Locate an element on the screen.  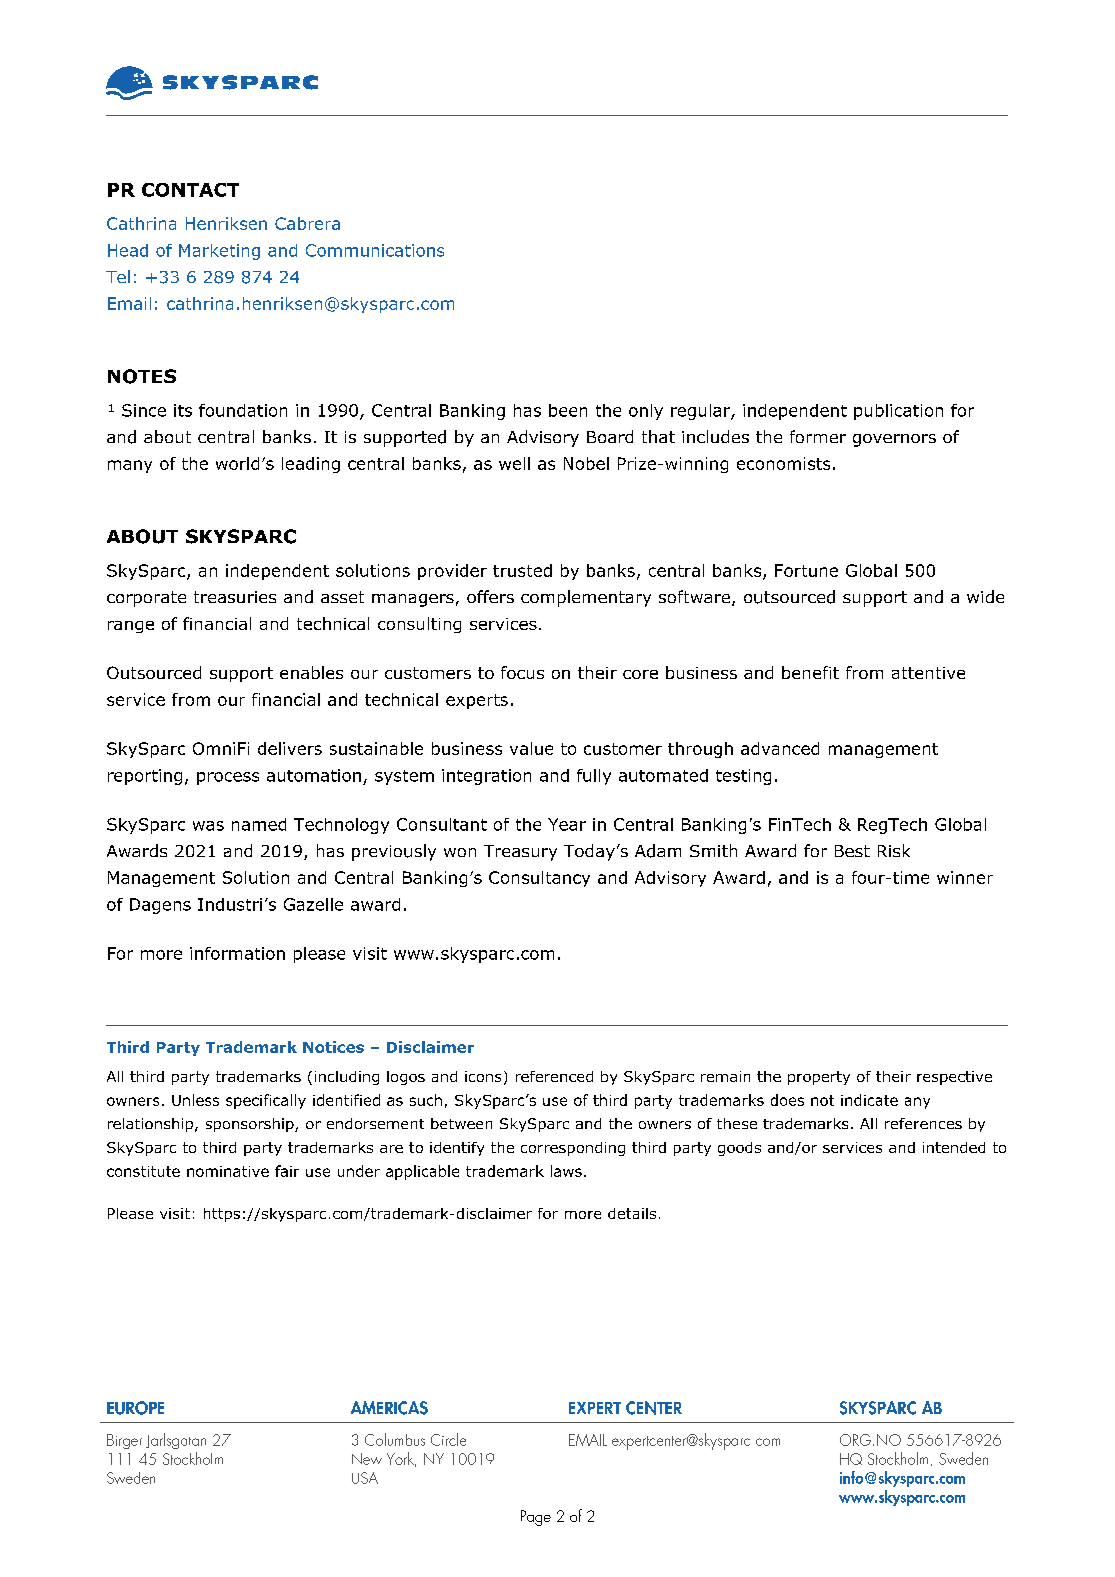
was is located at coordinates (208, 826).
